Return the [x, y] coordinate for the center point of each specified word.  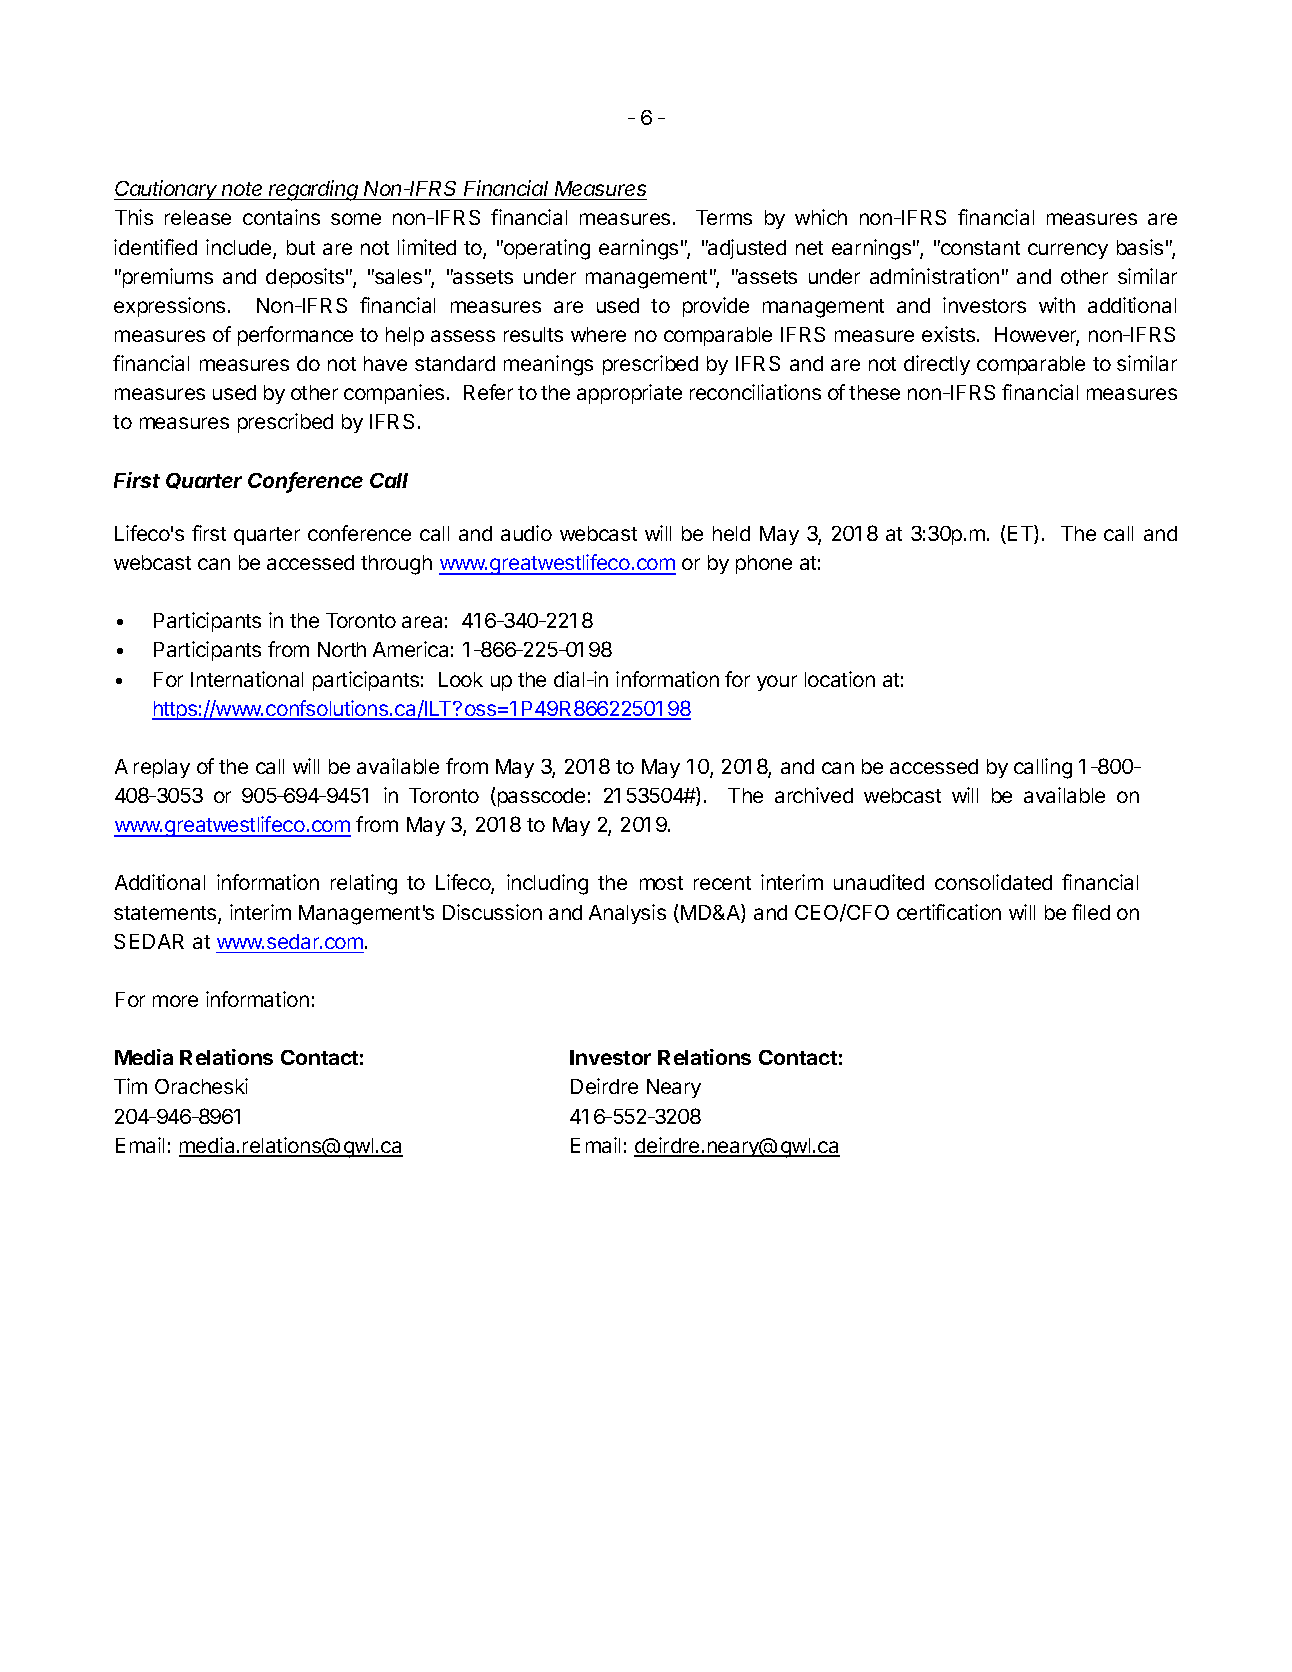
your [777, 683]
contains [281, 217]
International [247, 679]
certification [949, 912]
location [840, 679]
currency [1068, 251]
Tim [130, 1086]
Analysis [627, 914]
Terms [724, 217]
